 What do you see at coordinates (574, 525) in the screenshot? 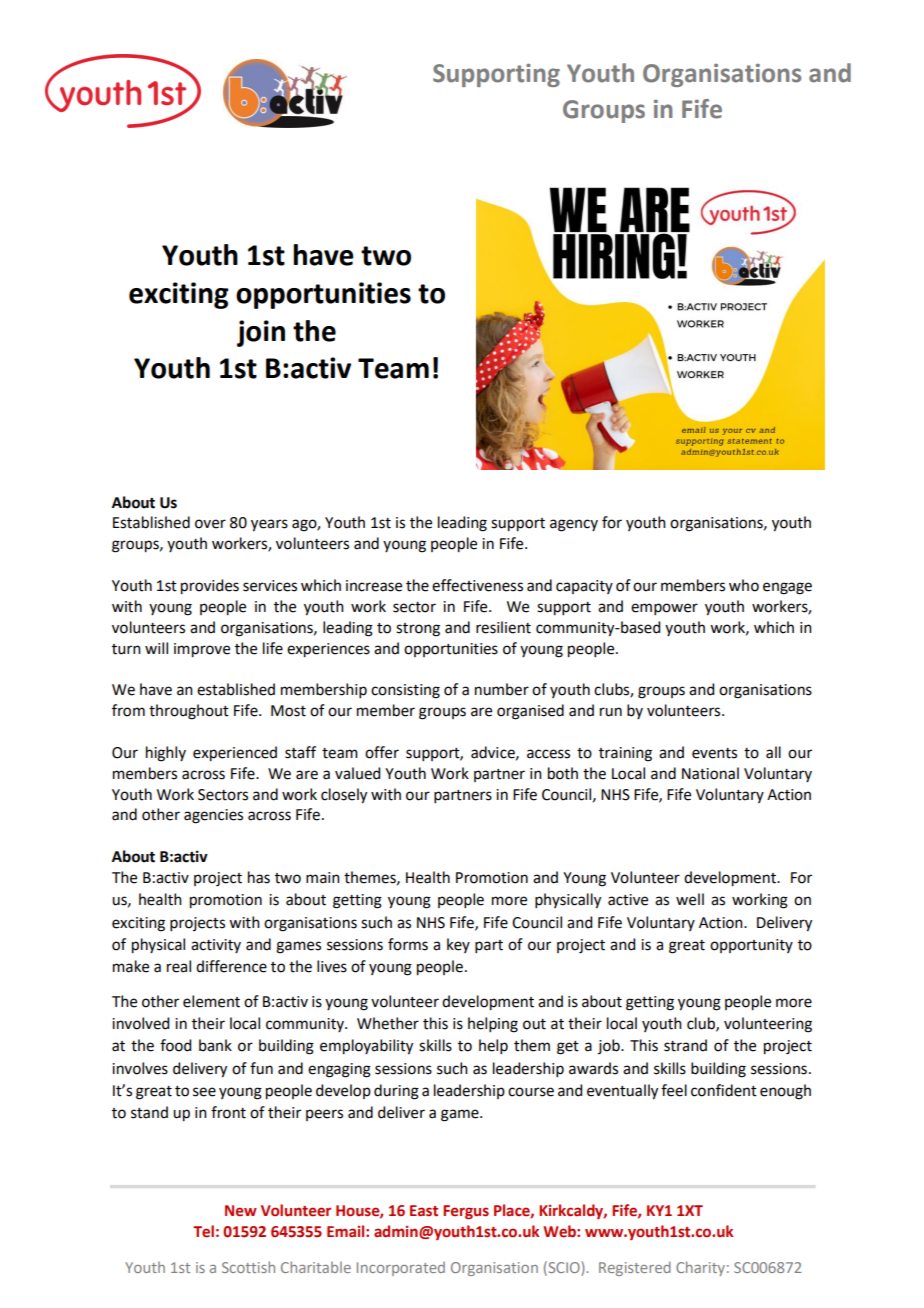
I see `agency` at bounding box center [574, 525].
